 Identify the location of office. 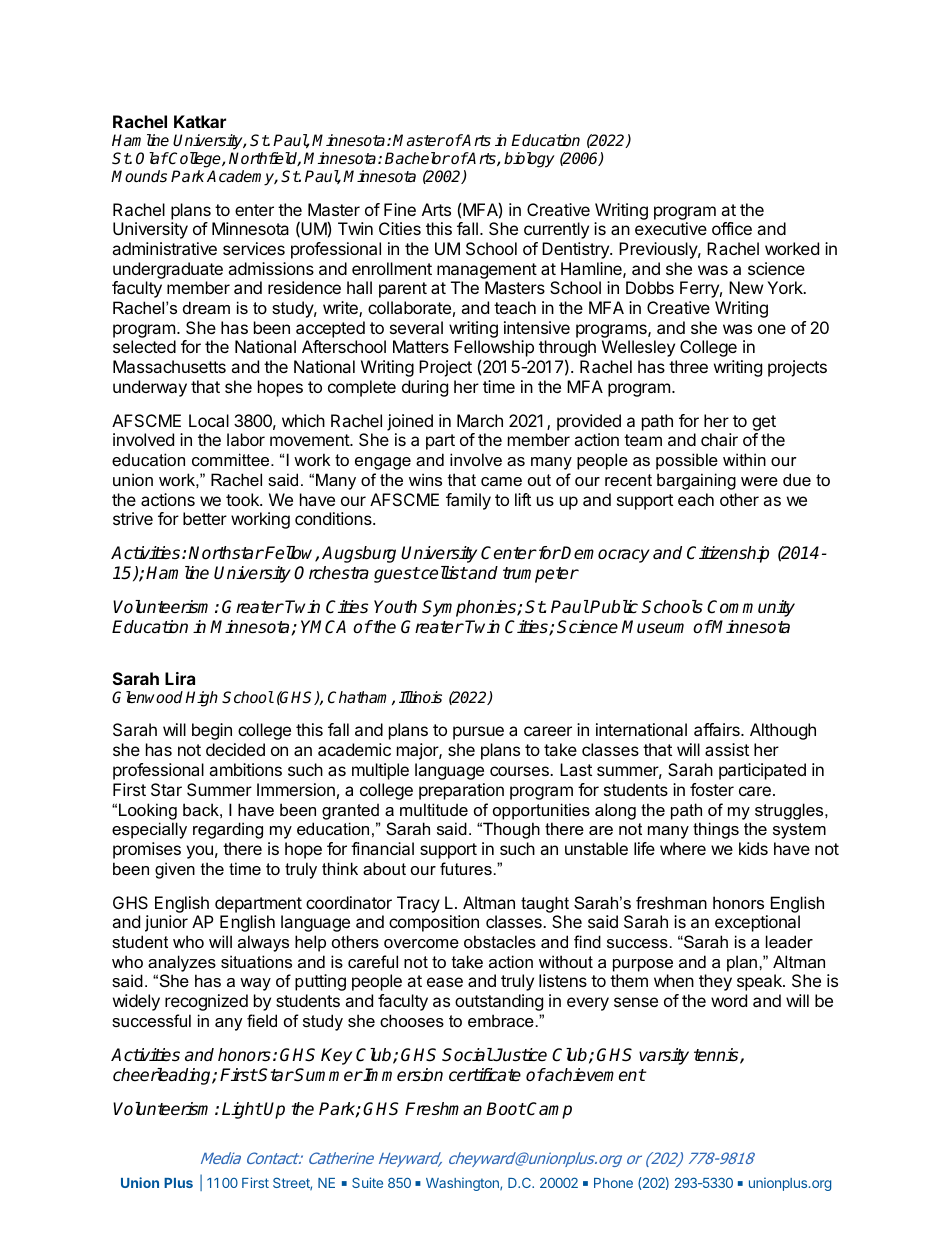
(732, 228).
